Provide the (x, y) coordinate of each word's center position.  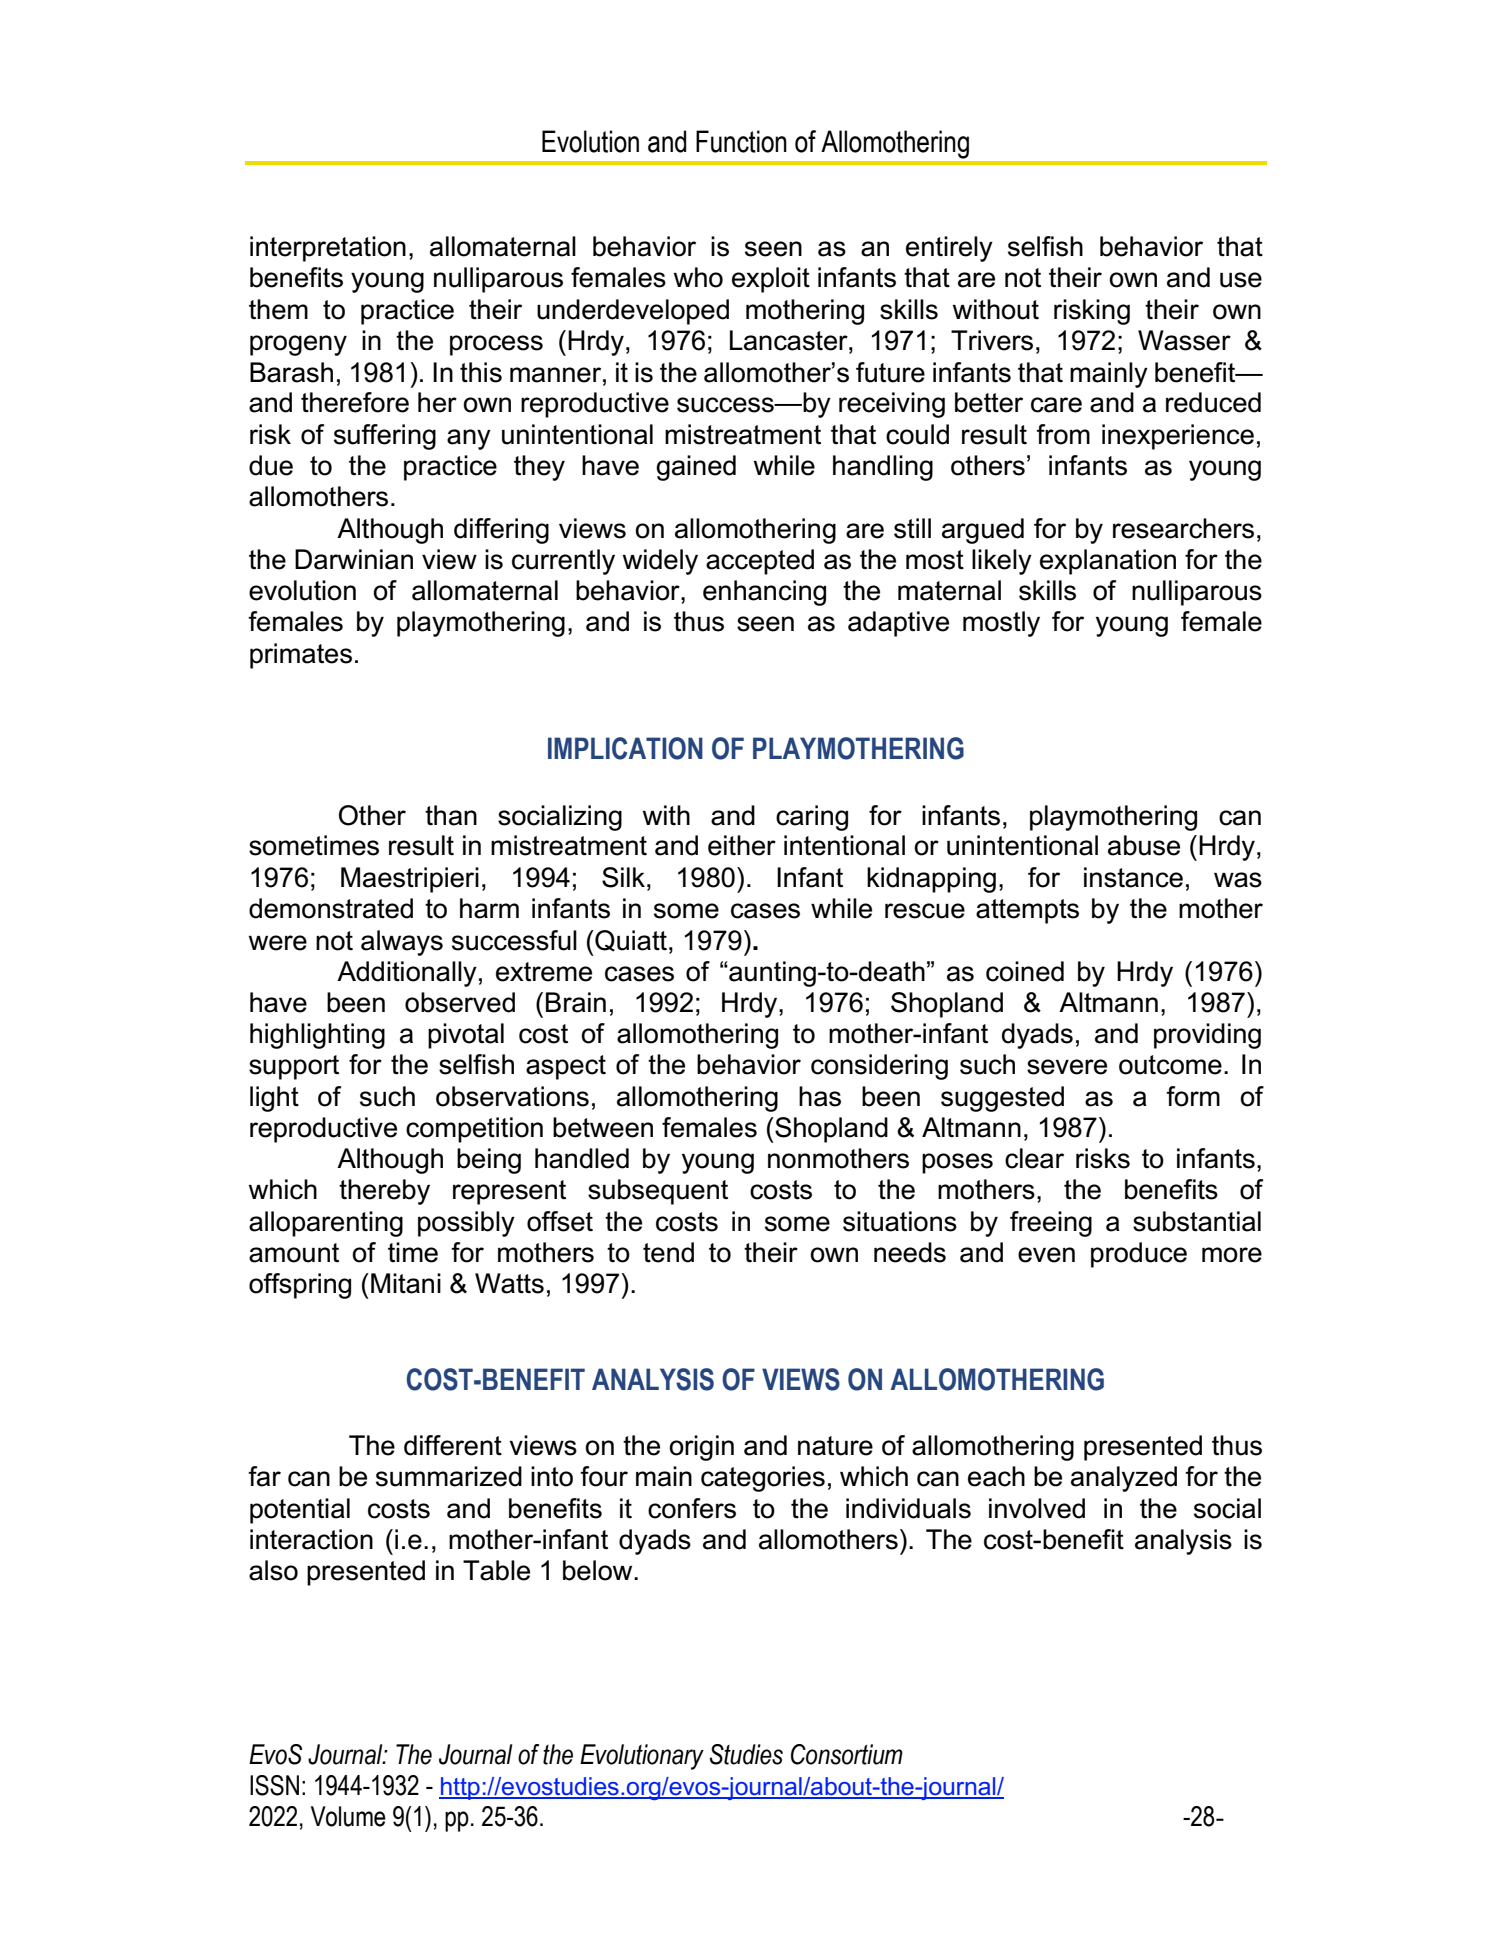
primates (301, 656)
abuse (1144, 845)
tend (668, 1252)
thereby (384, 1192)
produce (1139, 1255)
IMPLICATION (625, 748)
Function (741, 141)
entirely (949, 249)
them (278, 309)
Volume (348, 1816)
